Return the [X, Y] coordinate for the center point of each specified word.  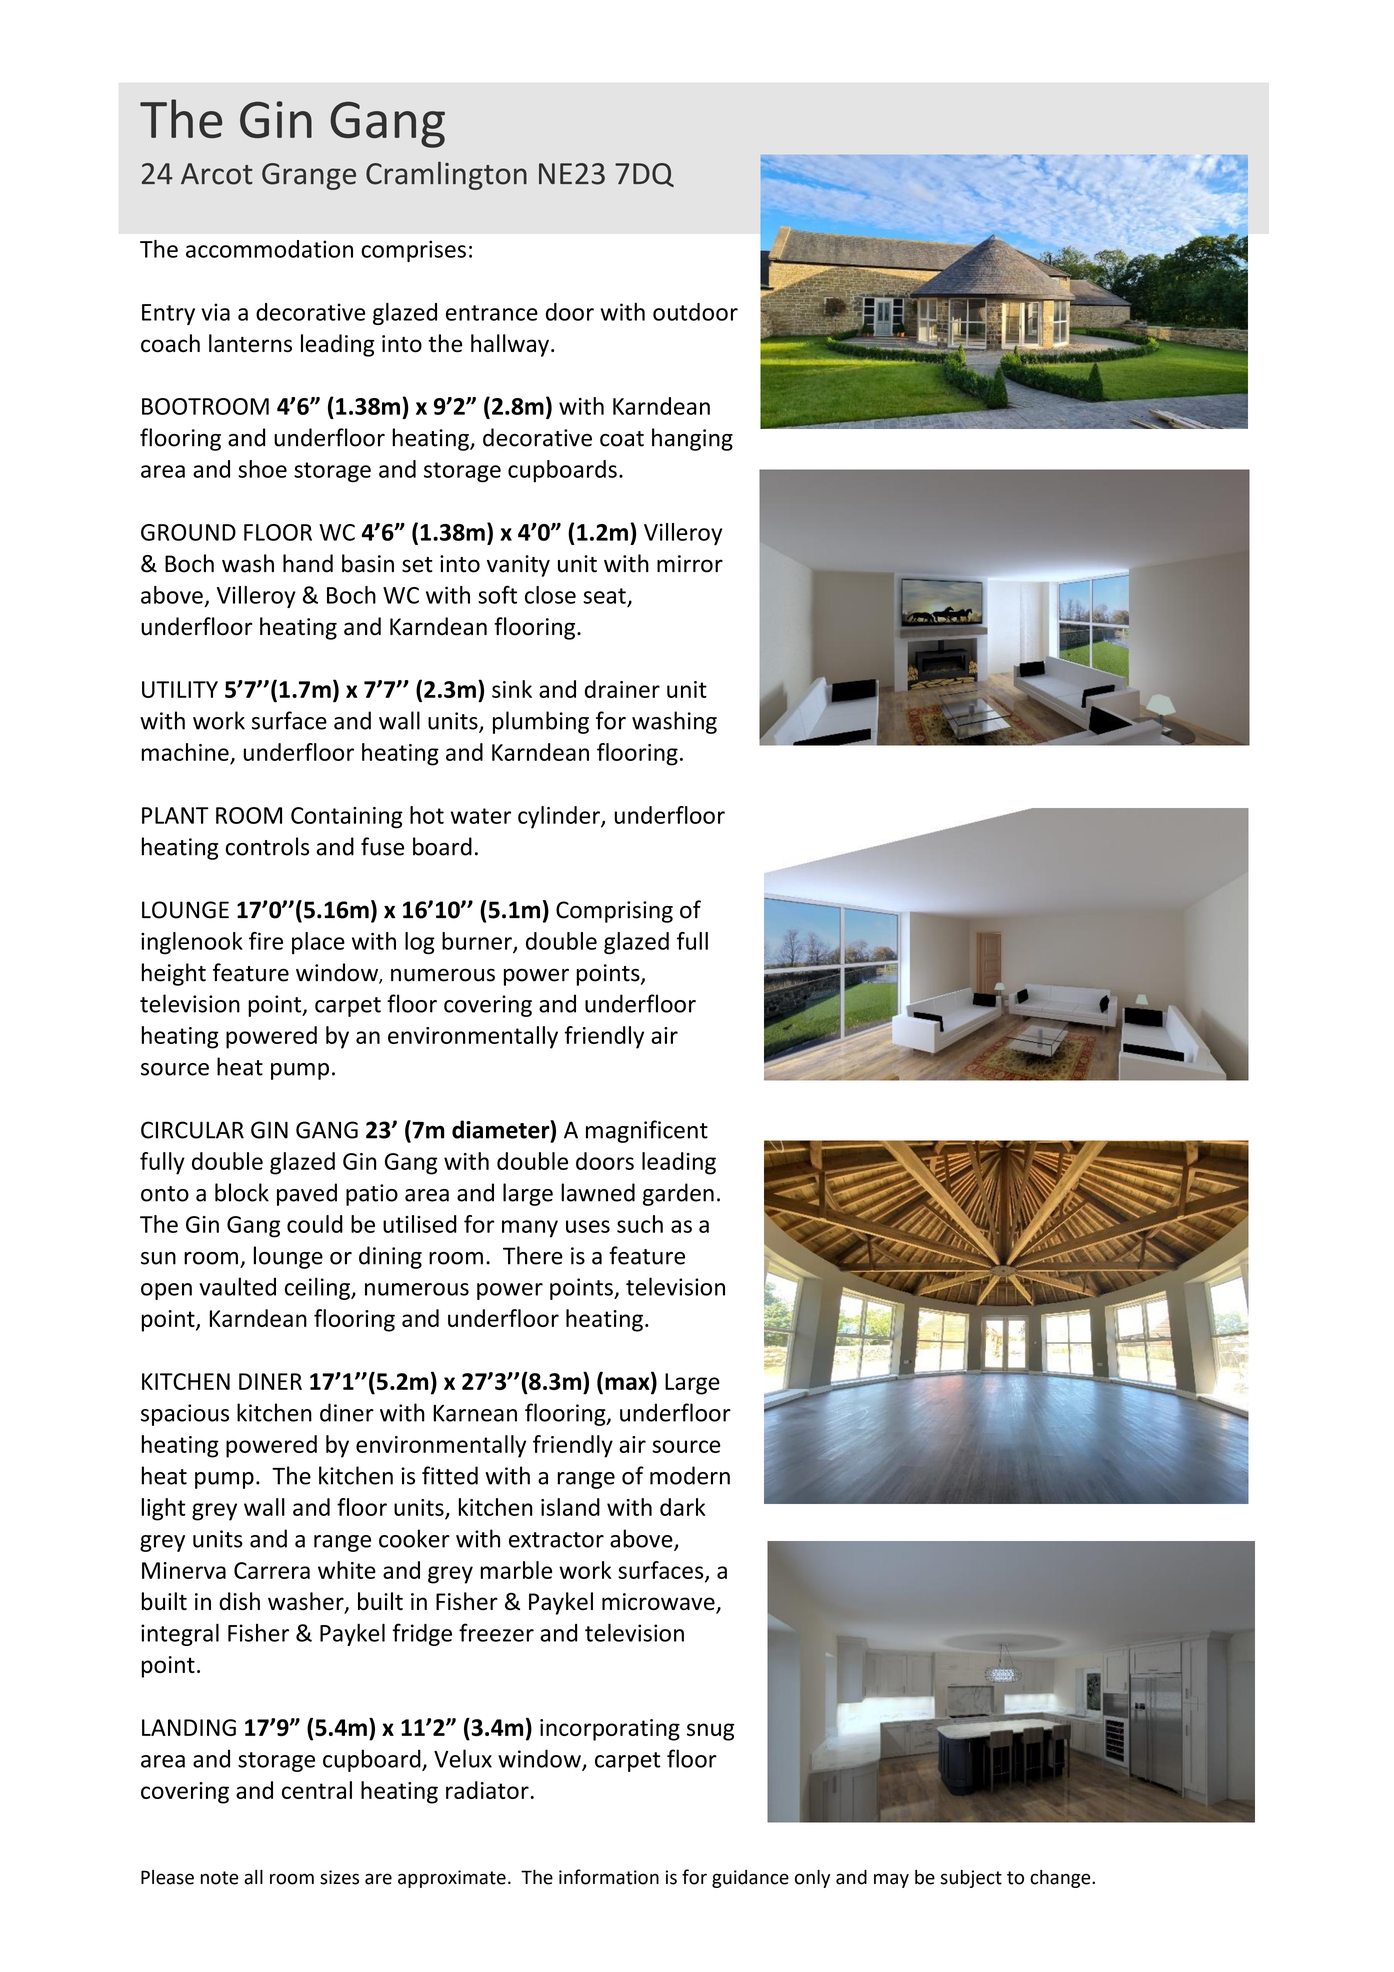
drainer [622, 689]
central [317, 1790]
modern [690, 1475]
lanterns [250, 343]
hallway [510, 345]
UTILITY [180, 689]
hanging [692, 439]
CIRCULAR [192, 1130]
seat [604, 596]
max [628, 1385]
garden [678, 1194]
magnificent [647, 1131]
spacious [185, 1415]
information [609, 1877]
